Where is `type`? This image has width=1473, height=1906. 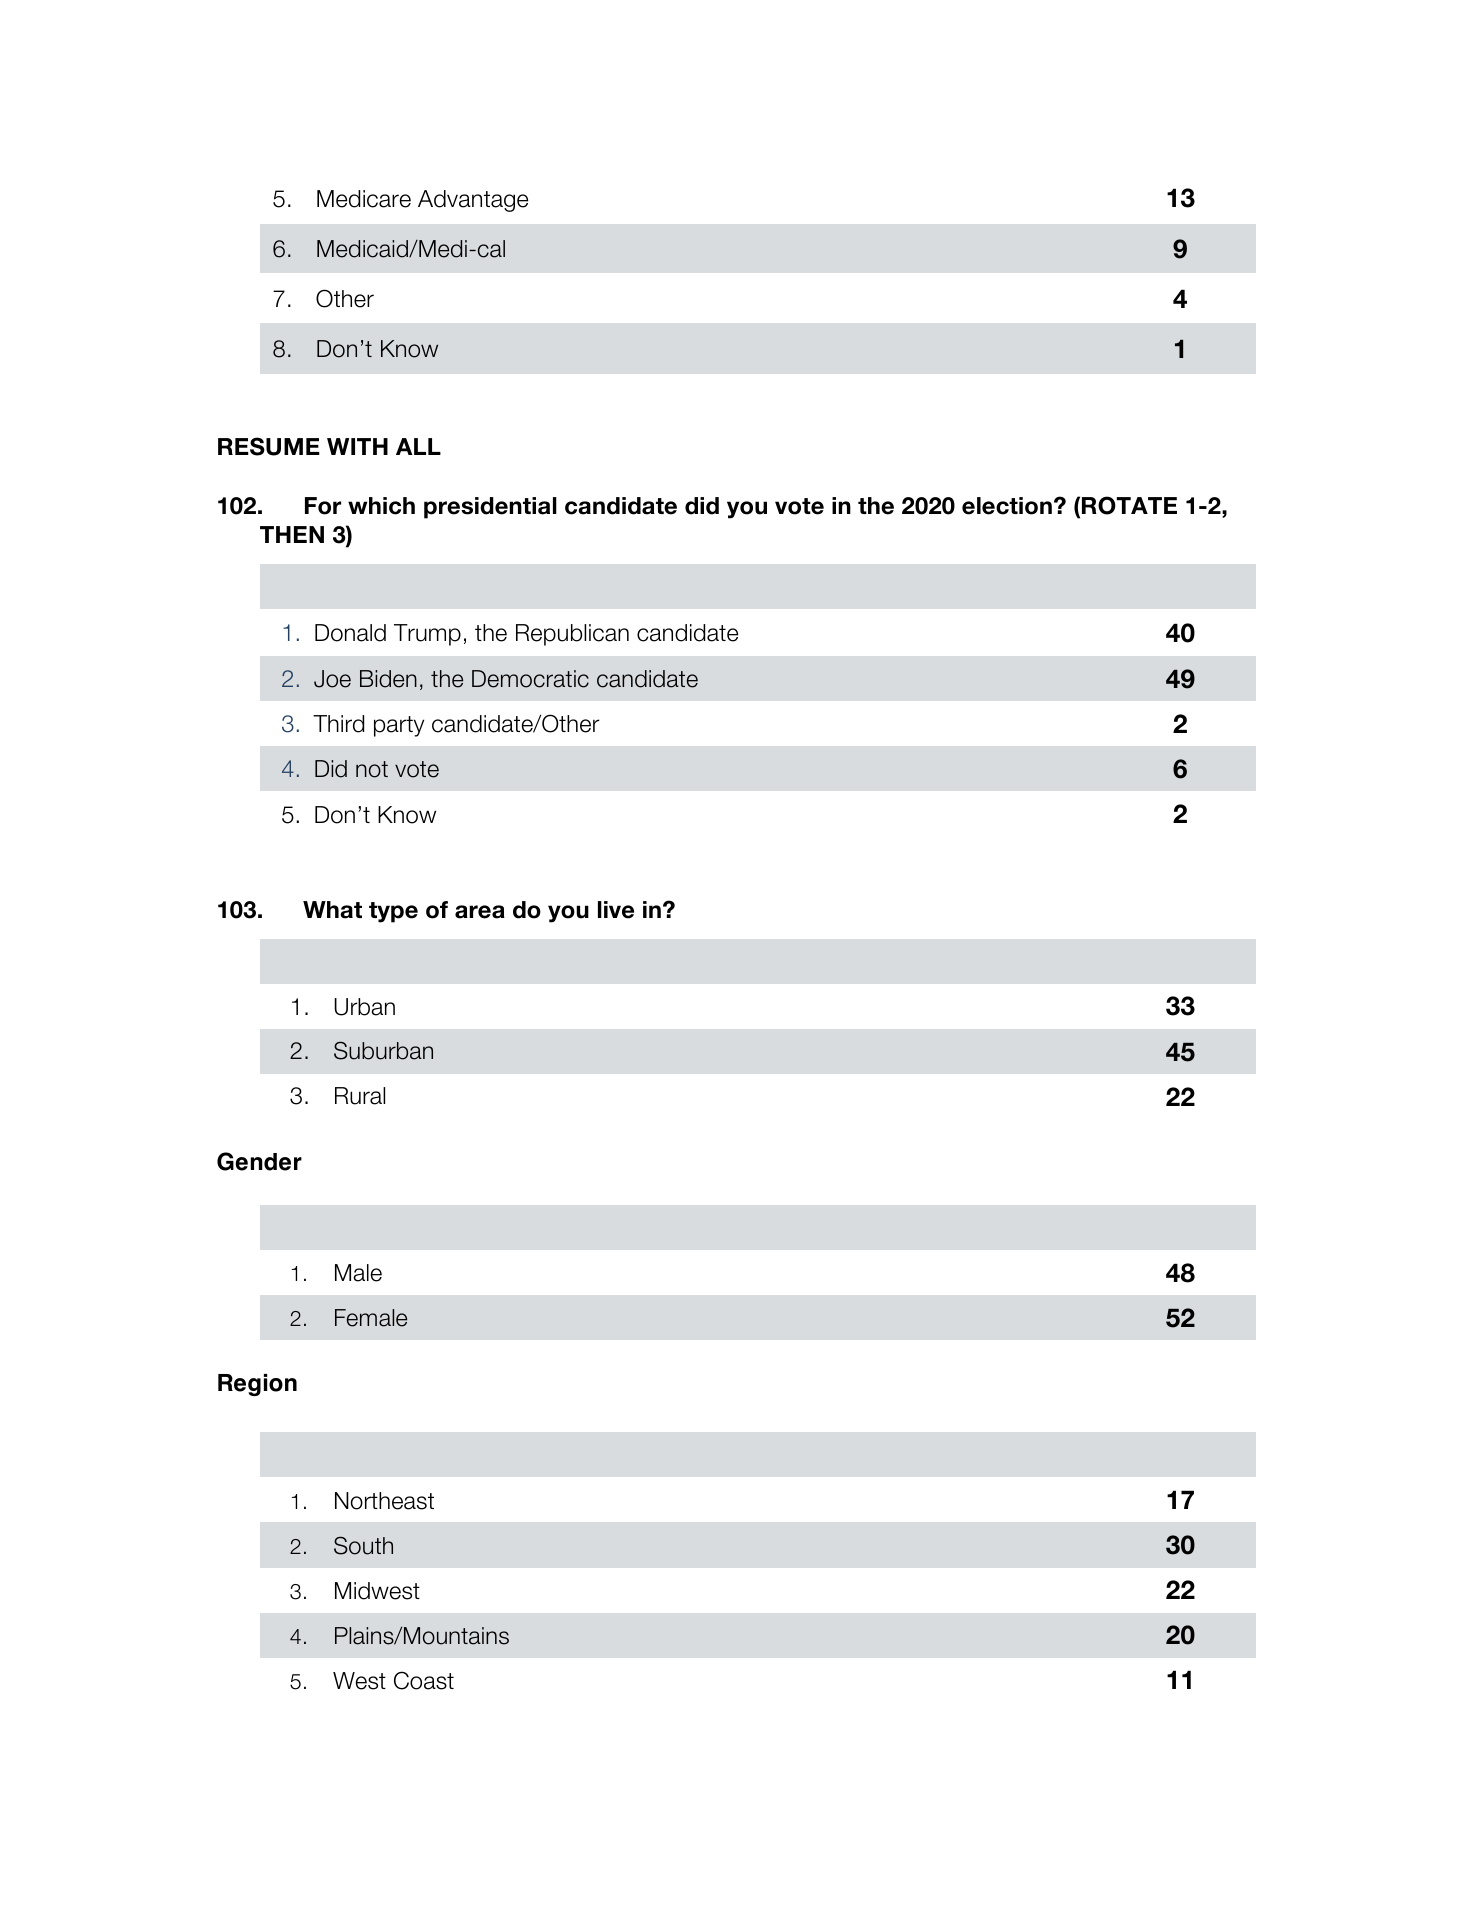
type is located at coordinates (393, 912).
